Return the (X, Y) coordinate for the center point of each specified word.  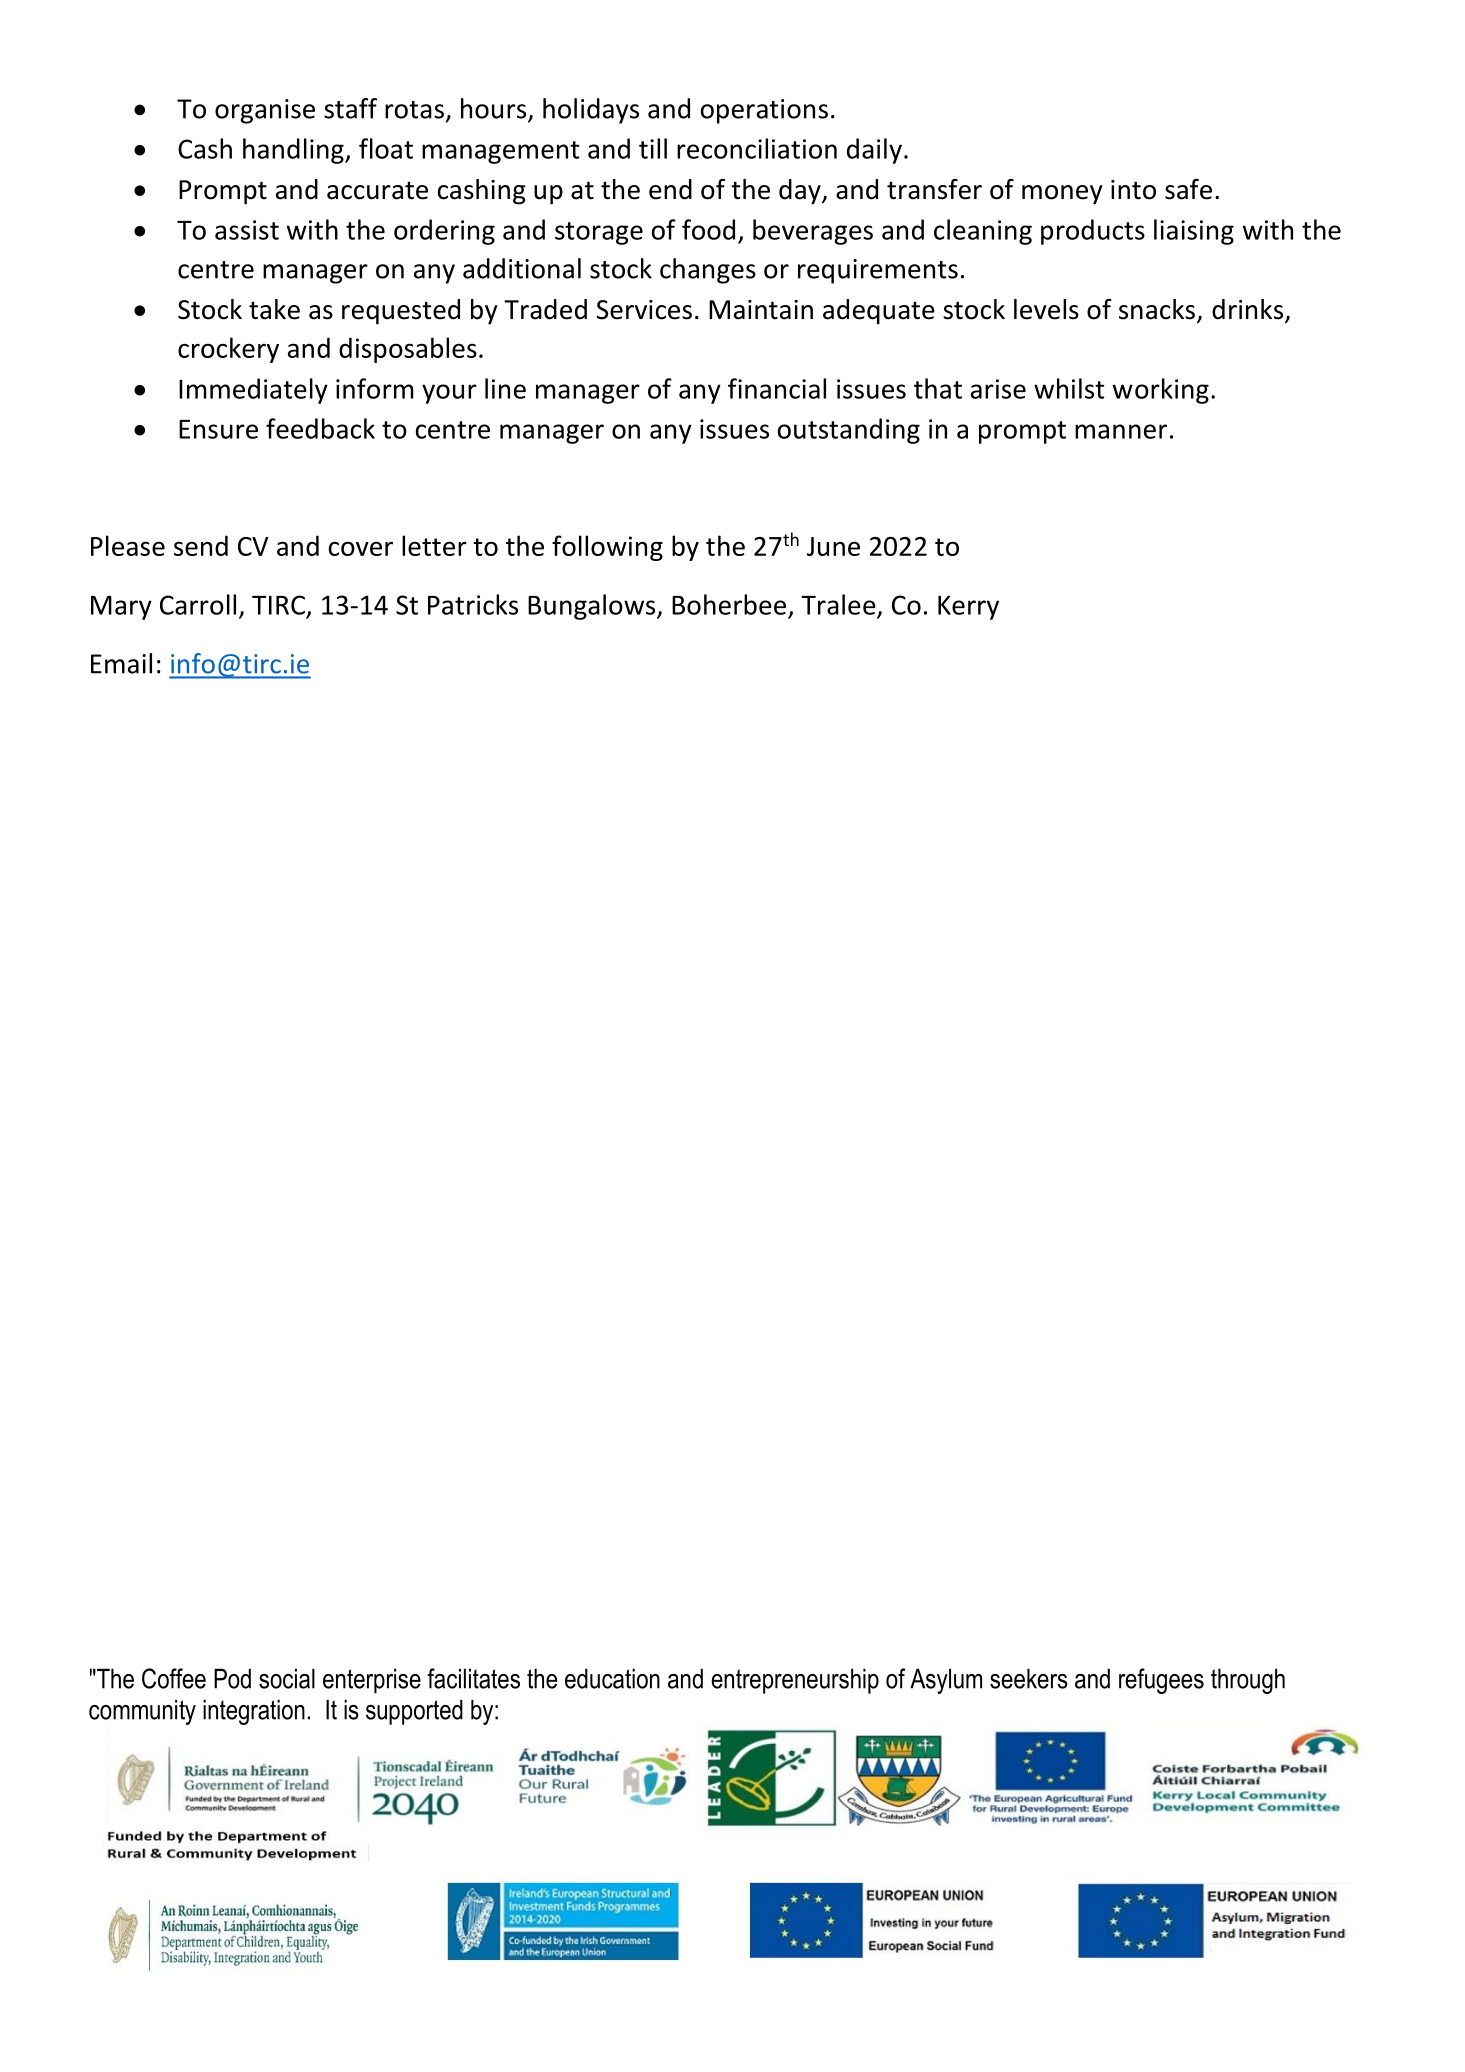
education (612, 1678)
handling (294, 151)
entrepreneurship (795, 1681)
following (607, 548)
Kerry (968, 607)
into (1133, 190)
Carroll (198, 604)
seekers (1029, 1678)
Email (121, 663)
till (653, 148)
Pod (232, 1678)
